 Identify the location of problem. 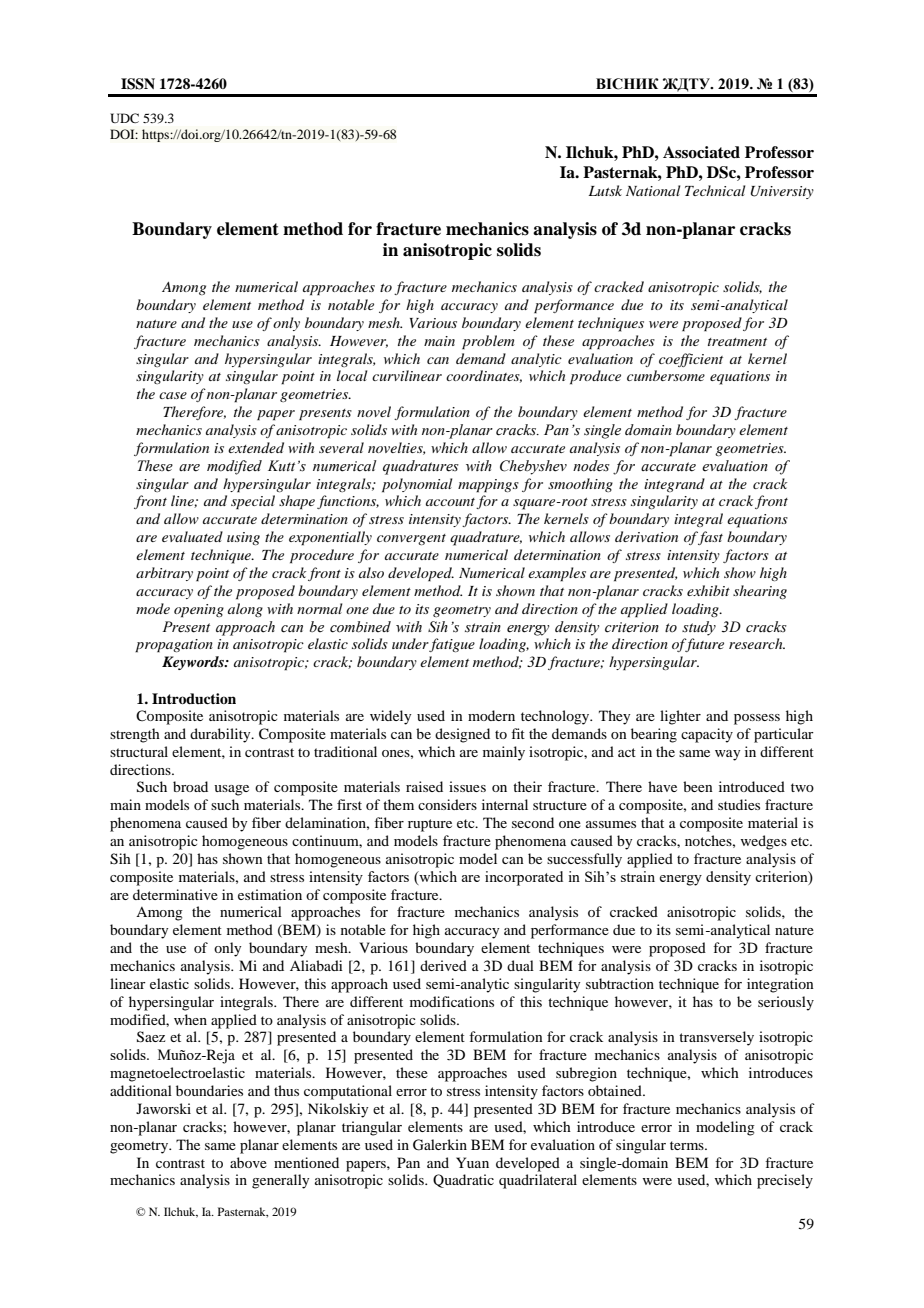
(488, 342).
